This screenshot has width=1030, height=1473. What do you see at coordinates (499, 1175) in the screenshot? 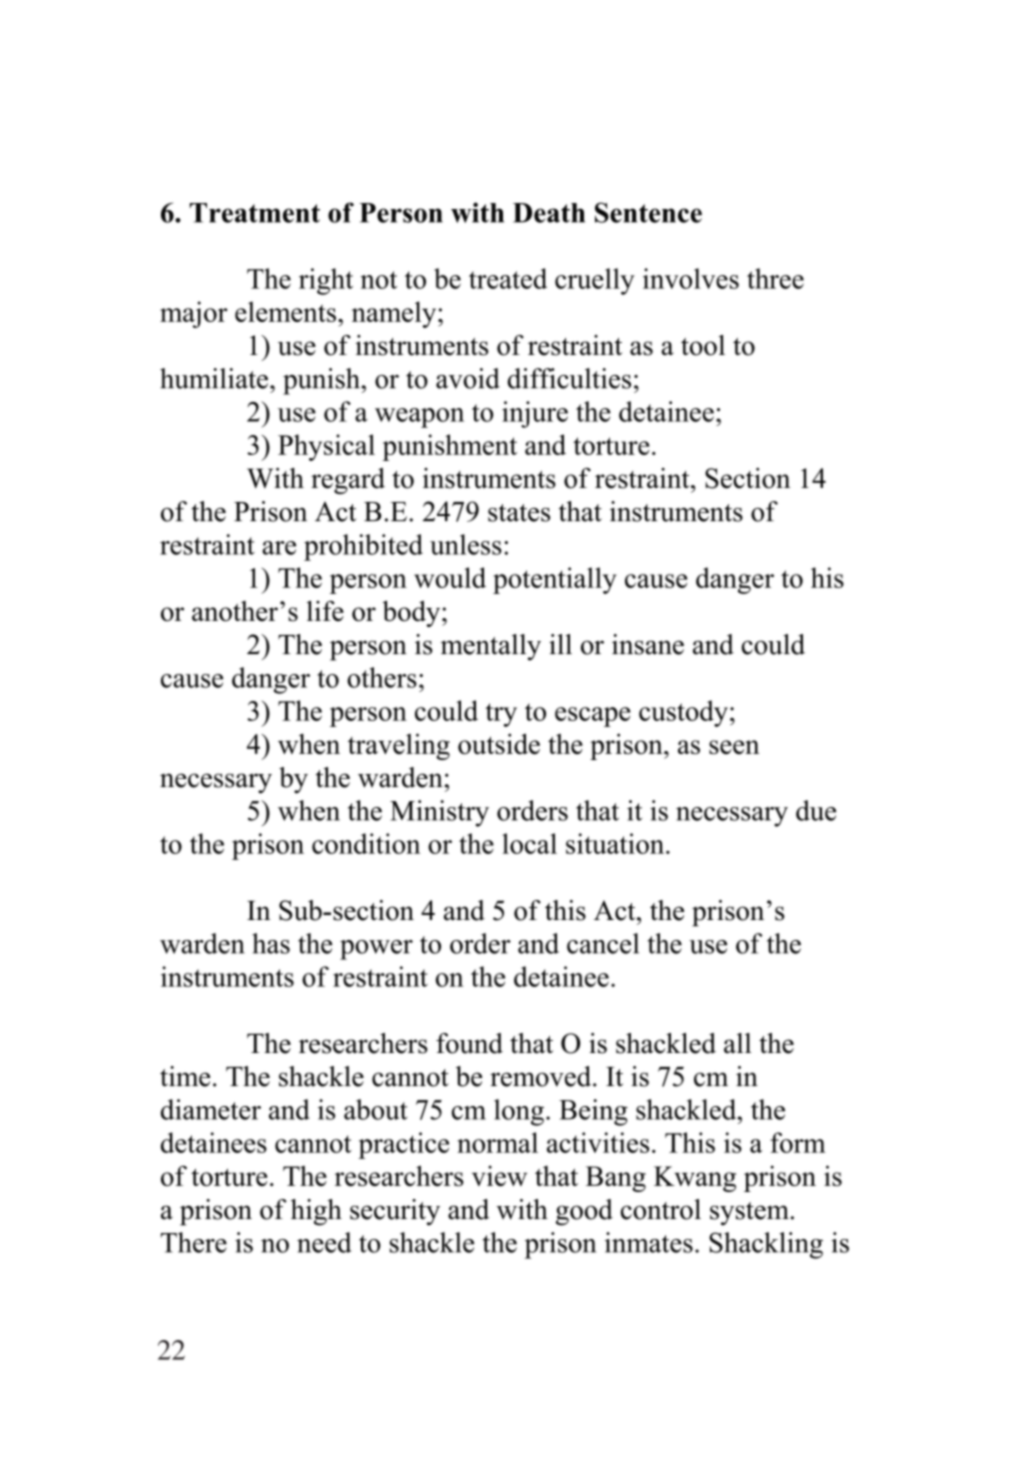
I see `view` at bounding box center [499, 1175].
